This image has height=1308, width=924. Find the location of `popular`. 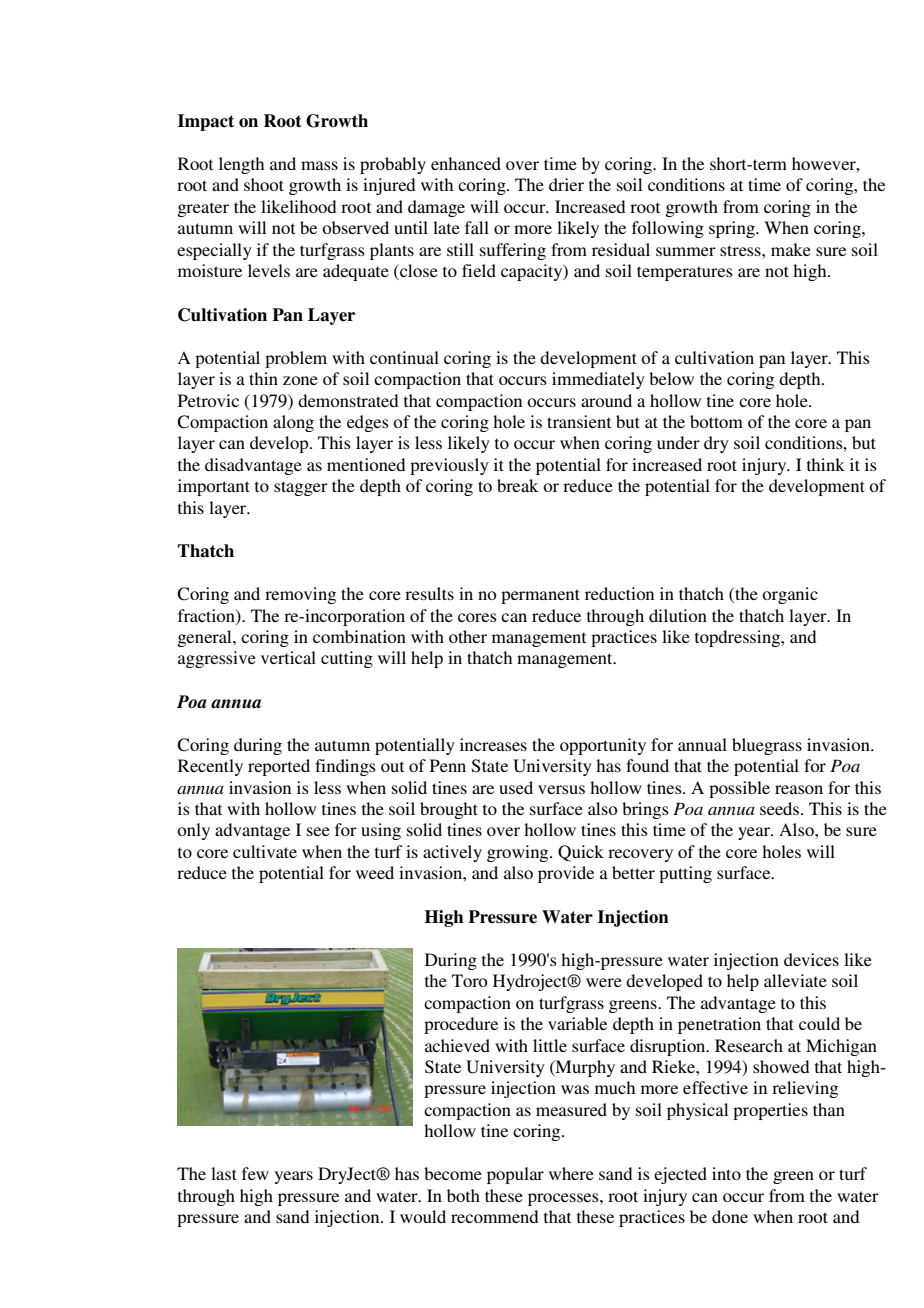

popular is located at coordinates (515, 1175).
